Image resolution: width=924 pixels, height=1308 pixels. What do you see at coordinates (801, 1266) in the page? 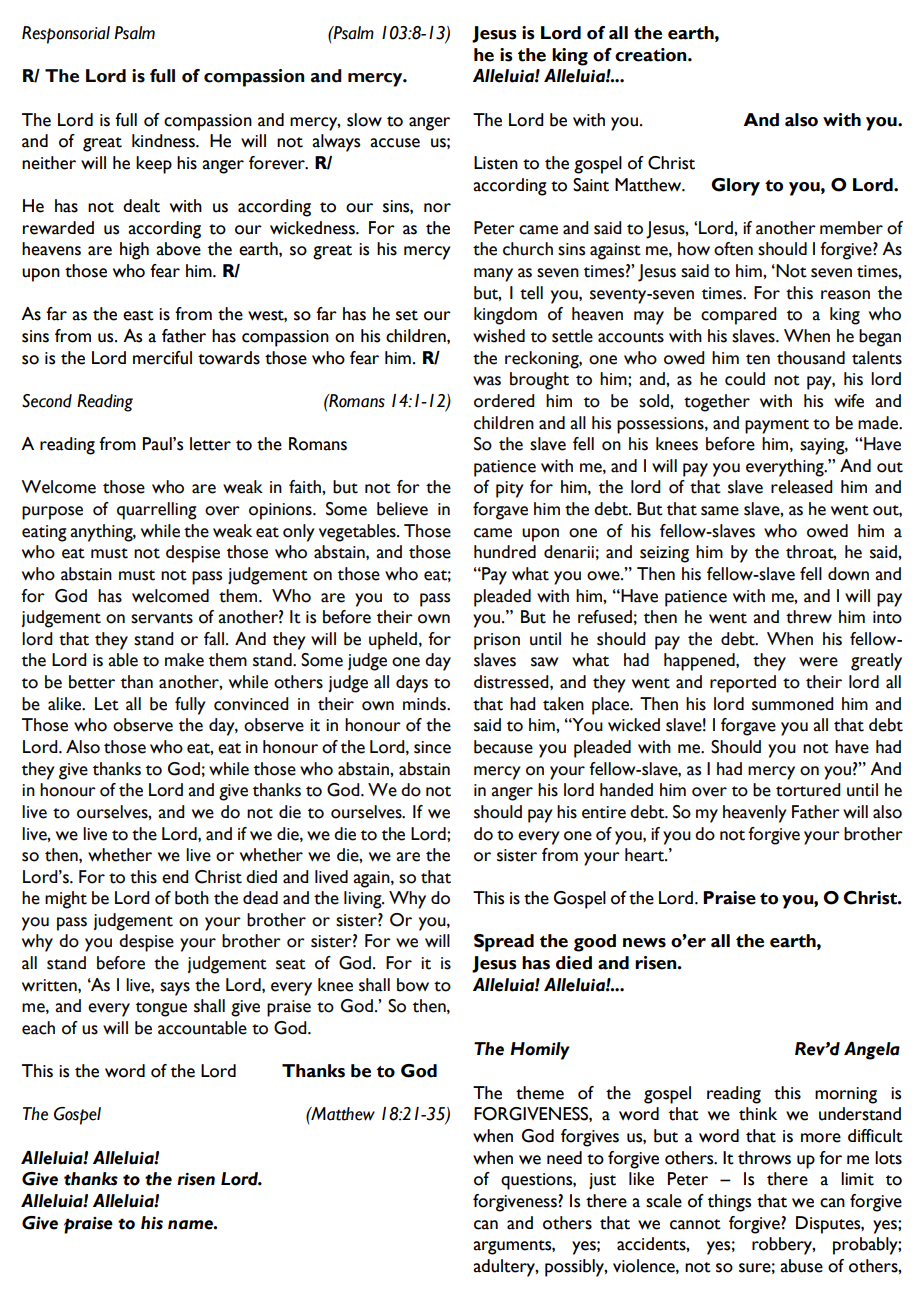
I see `abuse` at bounding box center [801, 1266].
